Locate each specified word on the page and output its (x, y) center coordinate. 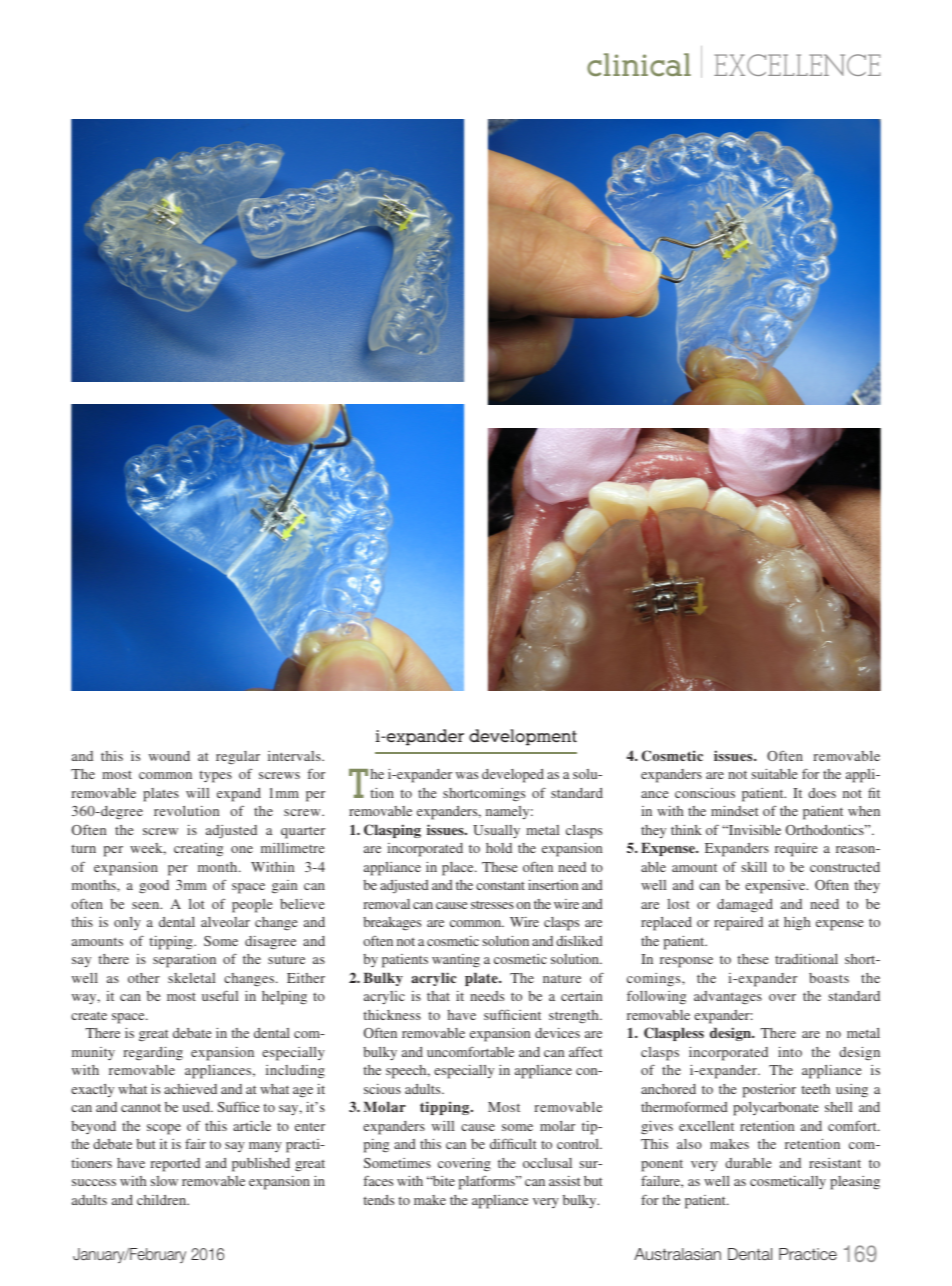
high (797, 924)
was (467, 775)
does (822, 793)
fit (874, 792)
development (523, 737)
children (163, 1200)
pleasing (855, 1183)
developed (513, 776)
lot (197, 904)
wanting (456, 960)
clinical (639, 64)
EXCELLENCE (797, 65)
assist (565, 1181)
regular (238, 758)
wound (169, 756)
